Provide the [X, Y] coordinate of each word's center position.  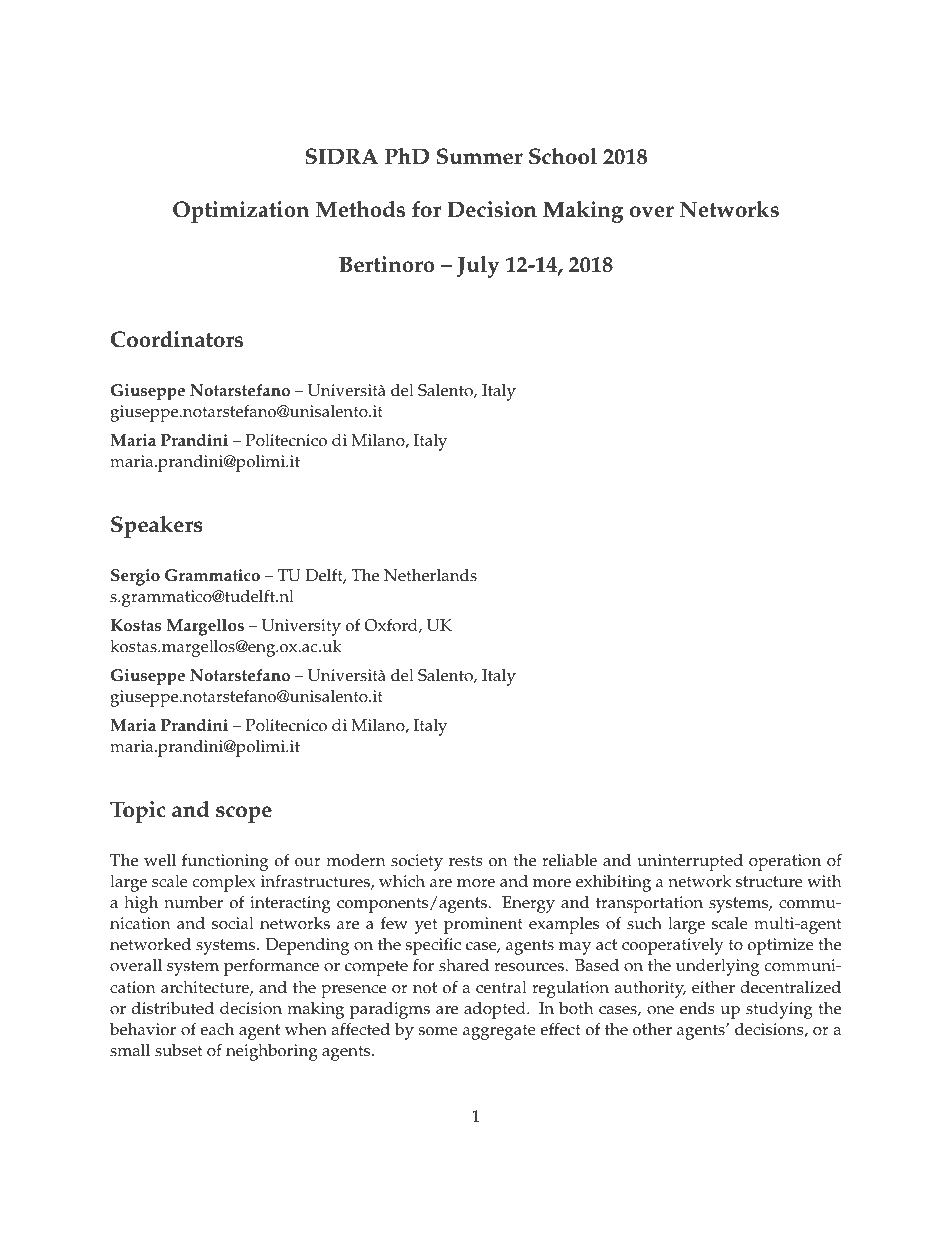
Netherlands [430, 575]
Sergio [135, 577]
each [217, 1029]
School [563, 156]
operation [785, 862]
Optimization [241, 212]
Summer [480, 156]
